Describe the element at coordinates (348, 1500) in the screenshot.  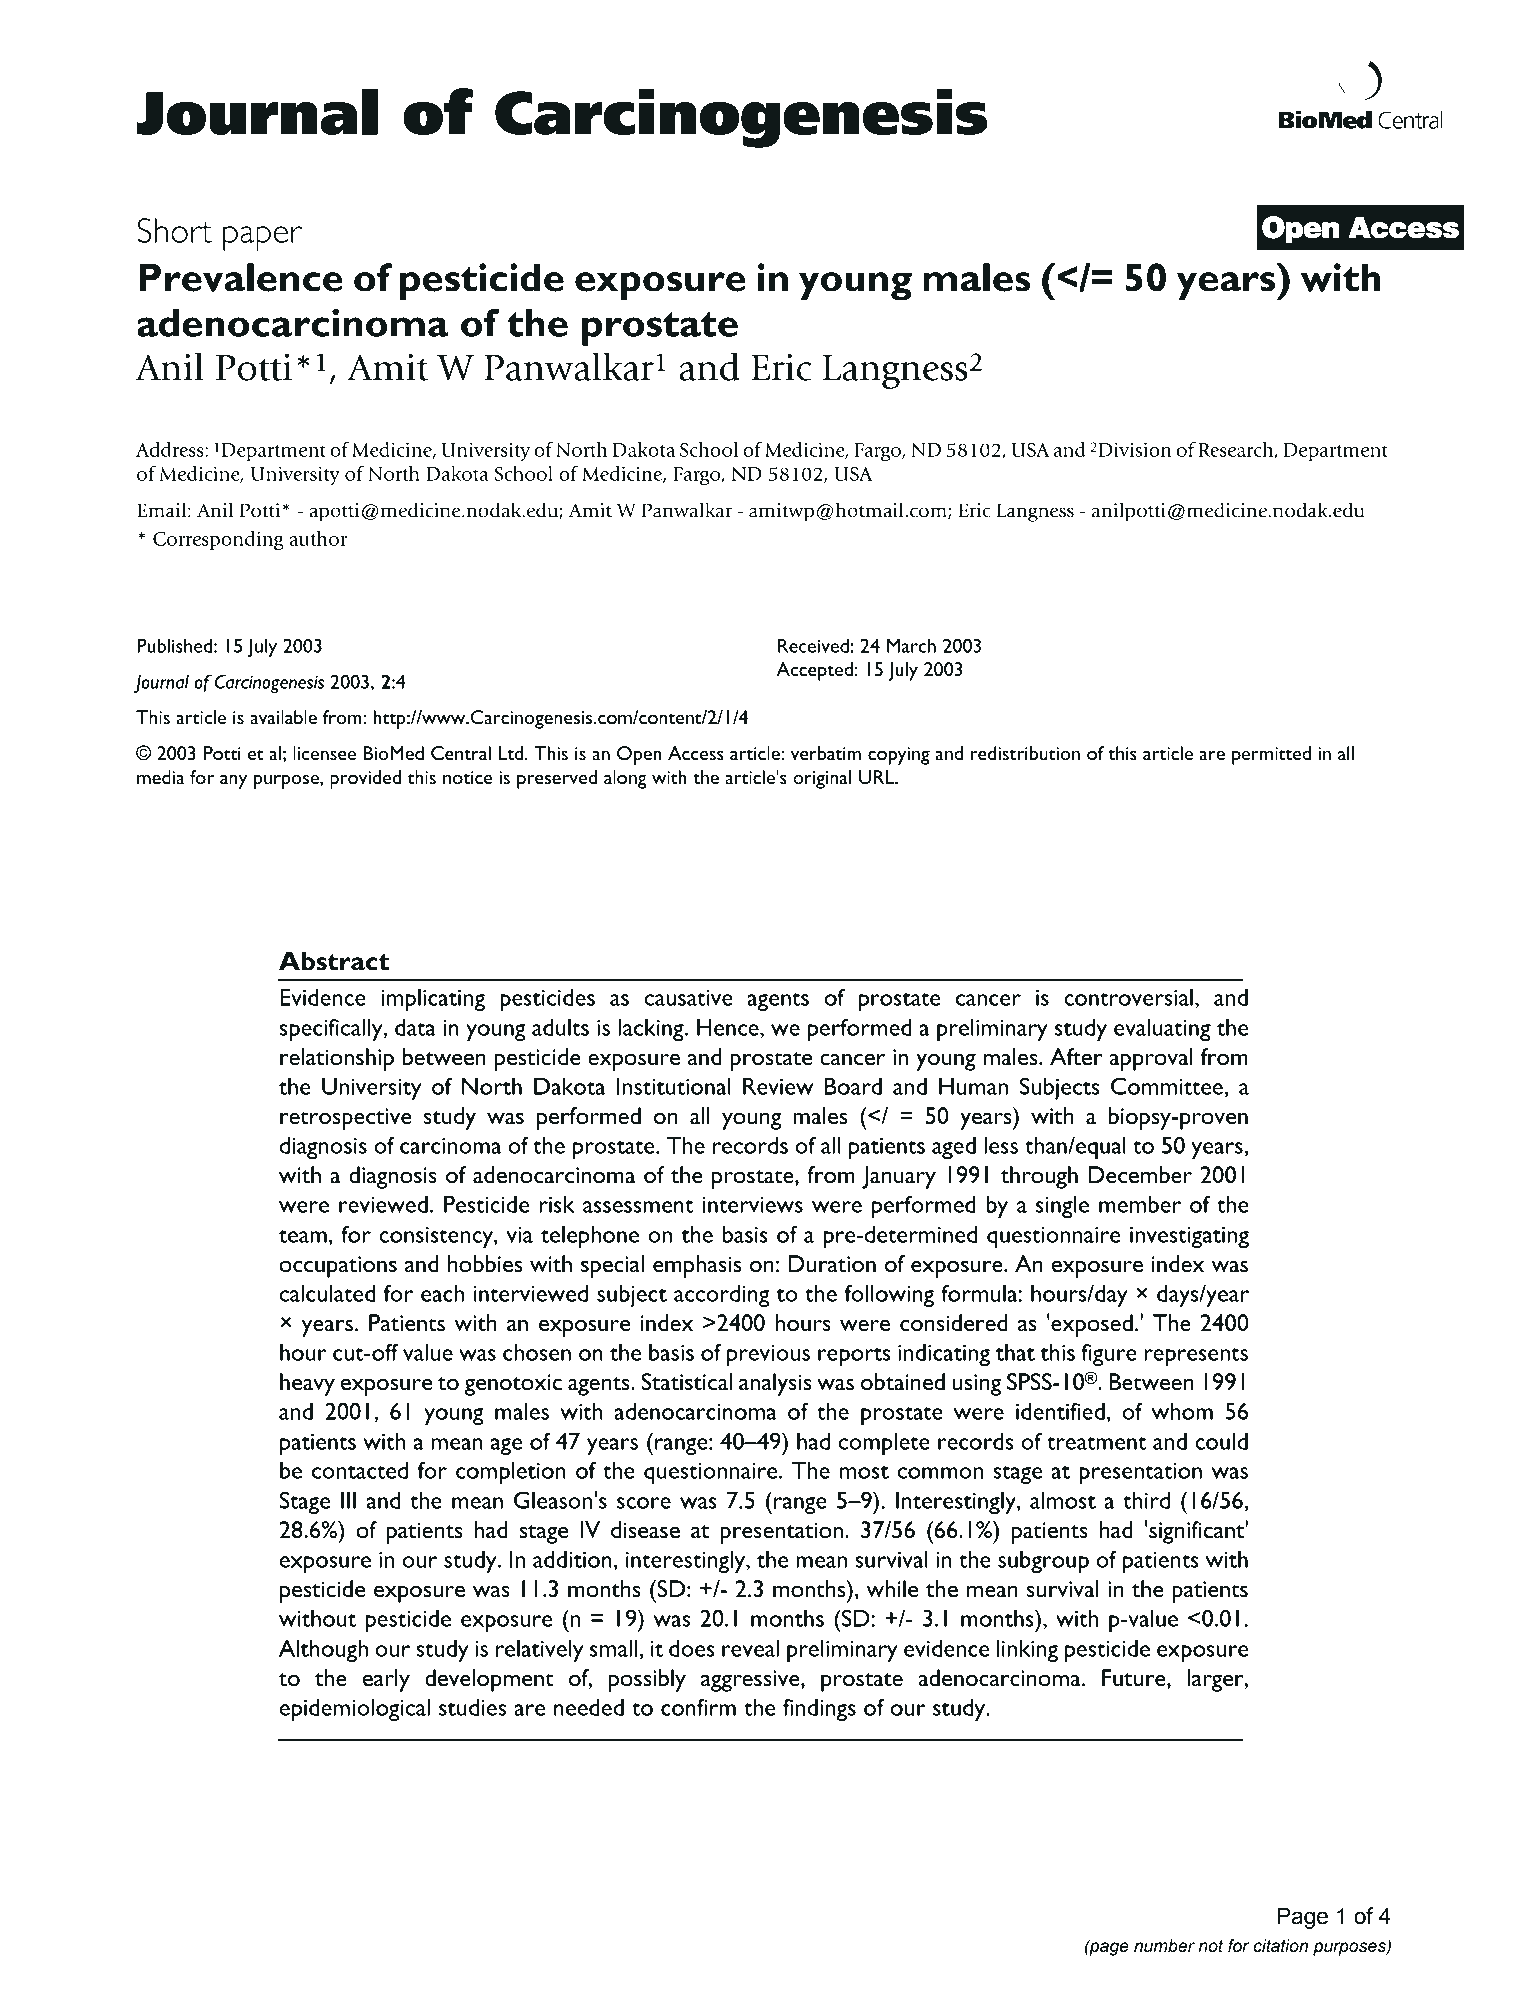
I see `III` at that location.
